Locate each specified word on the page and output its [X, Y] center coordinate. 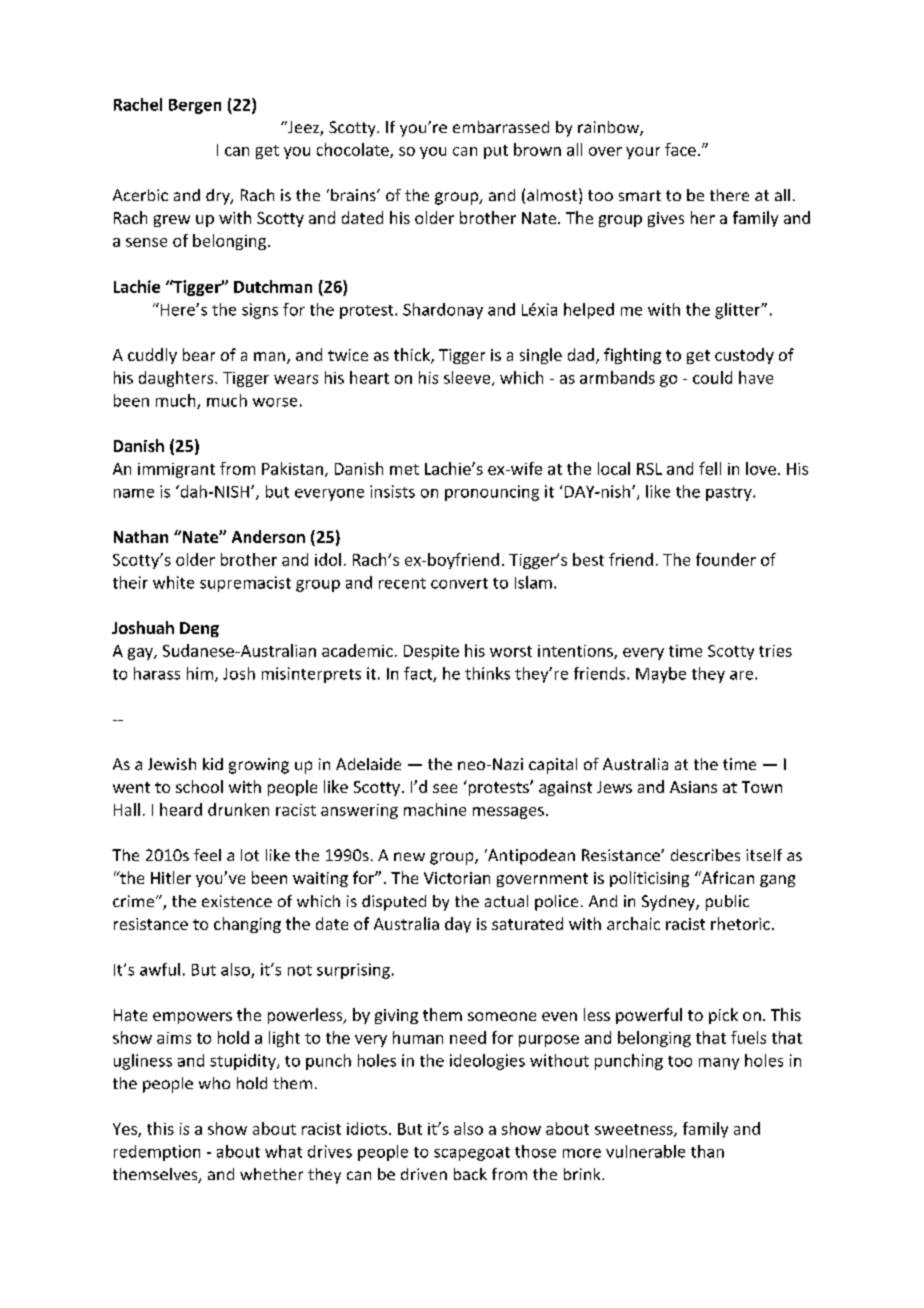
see [445, 788]
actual [506, 901]
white [173, 582]
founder [726, 559]
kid [213, 764]
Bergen [195, 106]
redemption [157, 1153]
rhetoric [740, 923]
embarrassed [501, 127]
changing [247, 925]
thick [413, 356]
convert [459, 583]
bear [199, 354]
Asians [693, 787]
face [680, 149]
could [712, 377]
